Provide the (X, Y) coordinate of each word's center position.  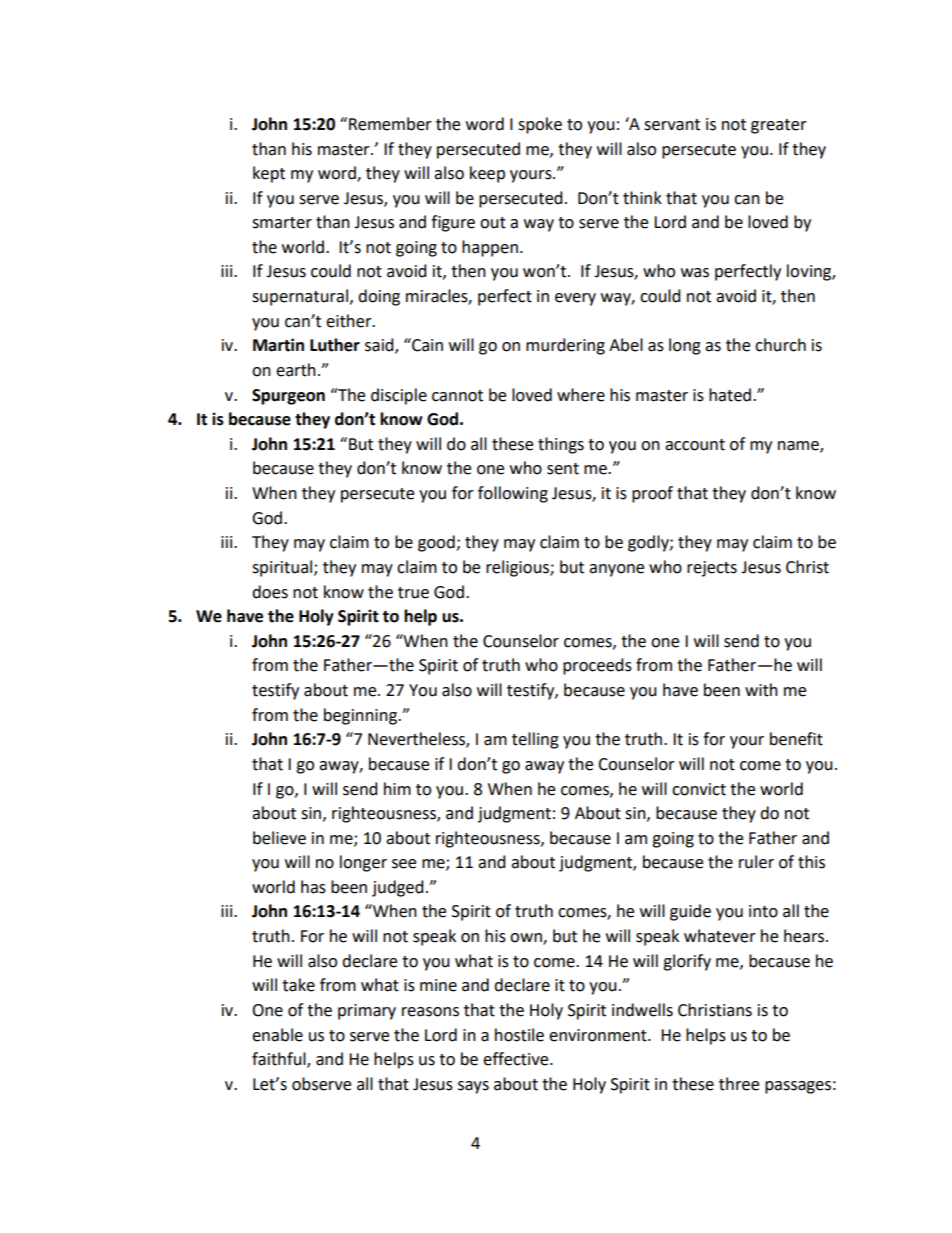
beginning (361, 716)
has (313, 887)
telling (535, 740)
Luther (335, 345)
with (761, 690)
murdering (565, 346)
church (780, 345)
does (270, 592)
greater (779, 126)
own (527, 939)
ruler (756, 862)
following (513, 494)
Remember (390, 124)
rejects (712, 569)
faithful (280, 1060)
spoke (540, 125)
